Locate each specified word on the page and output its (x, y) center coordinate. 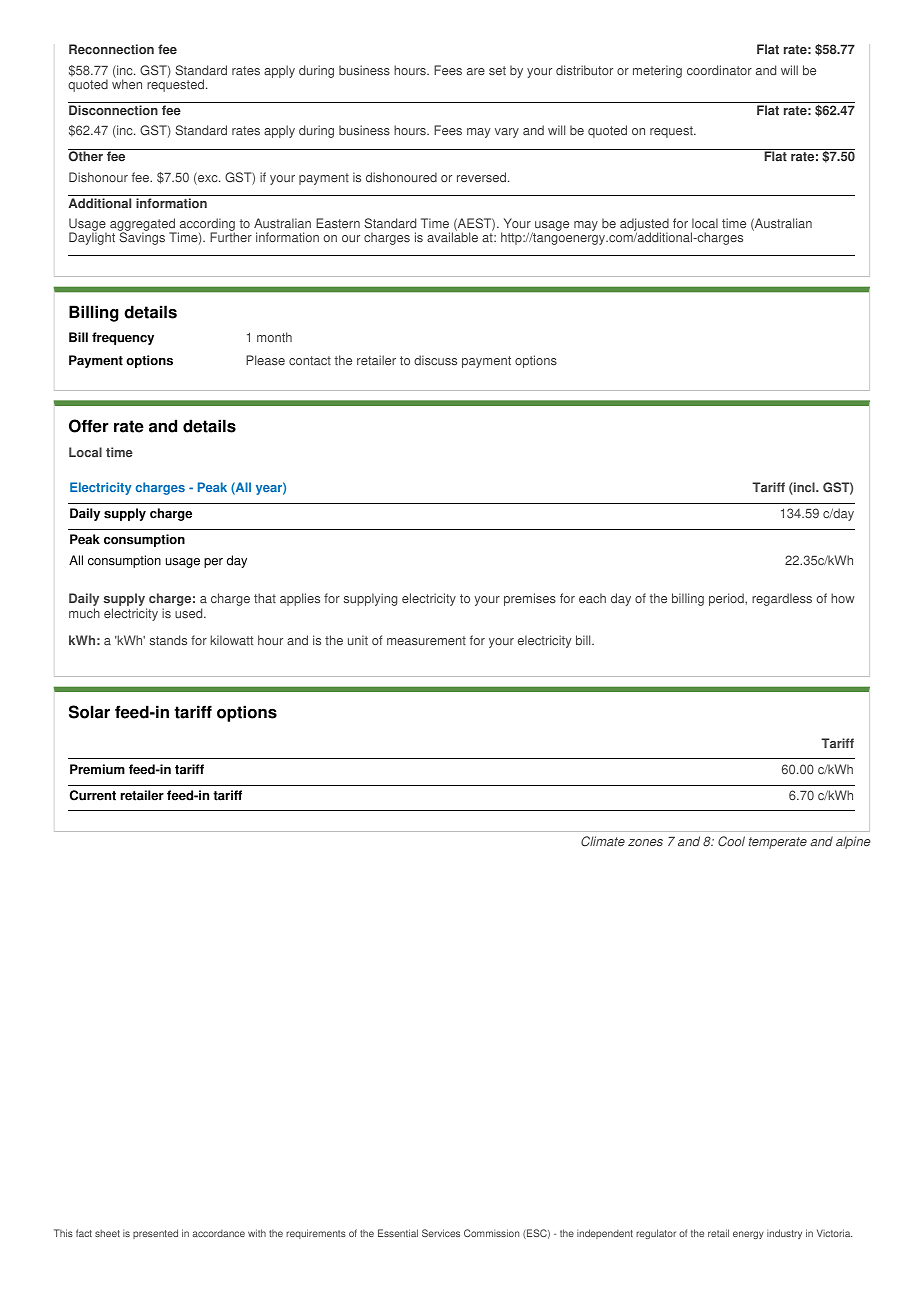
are (476, 71)
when (127, 83)
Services (441, 1233)
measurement (426, 641)
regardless (782, 599)
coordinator (719, 70)
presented (155, 1234)
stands (168, 640)
